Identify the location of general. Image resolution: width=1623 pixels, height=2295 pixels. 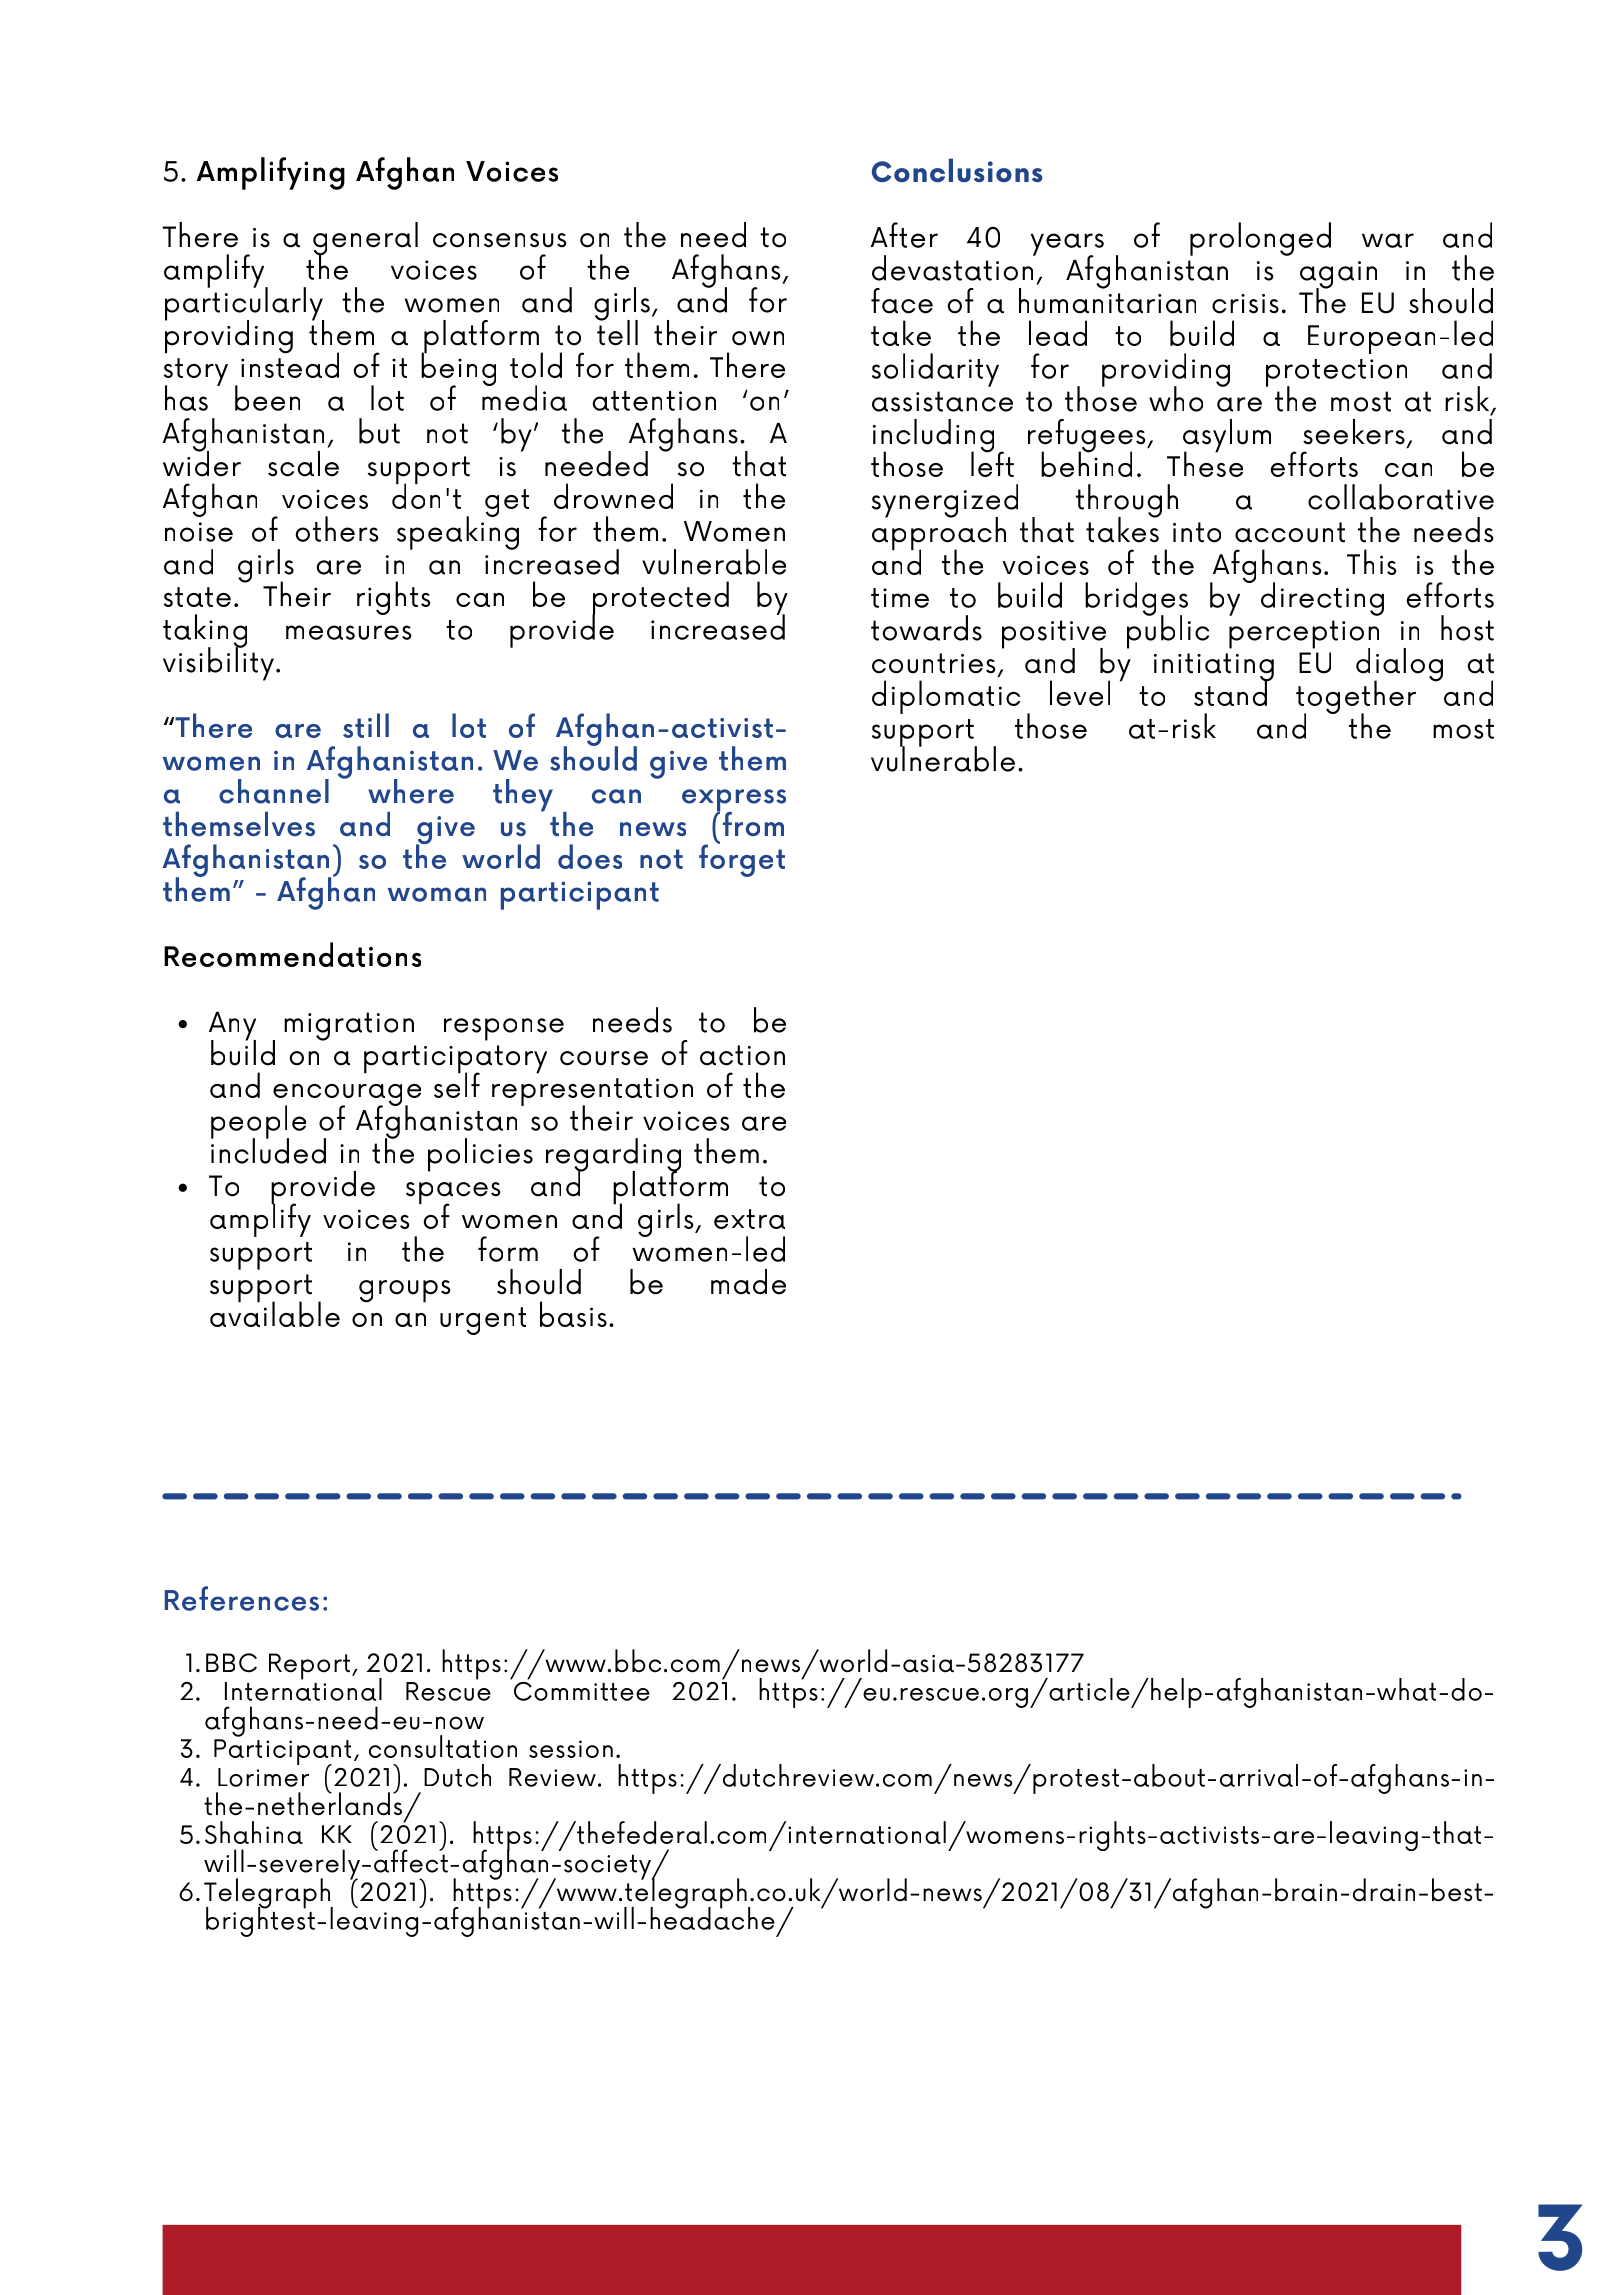
(365, 240).
